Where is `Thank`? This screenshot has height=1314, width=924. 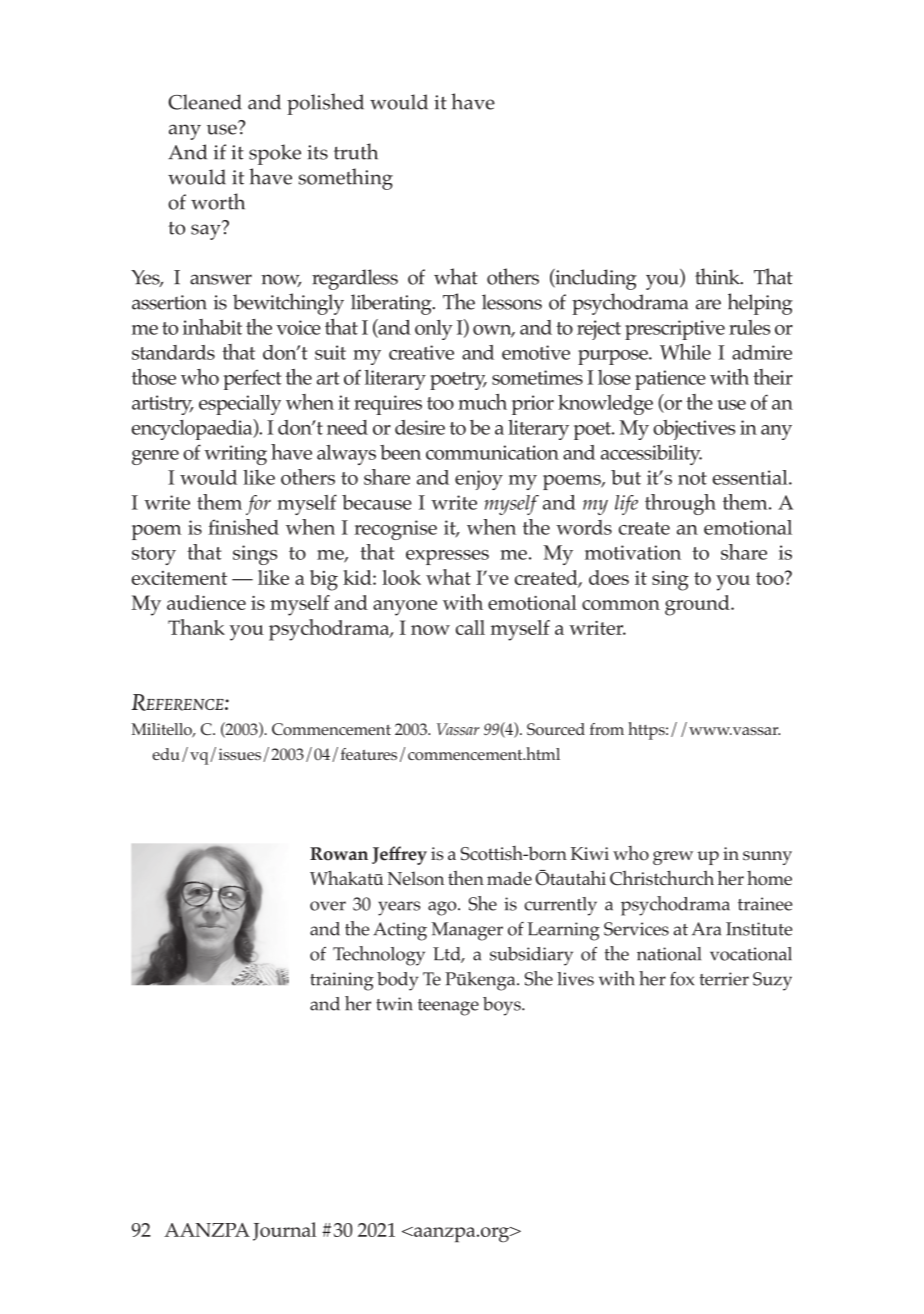
Thank is located at coordinates (196, 627).
